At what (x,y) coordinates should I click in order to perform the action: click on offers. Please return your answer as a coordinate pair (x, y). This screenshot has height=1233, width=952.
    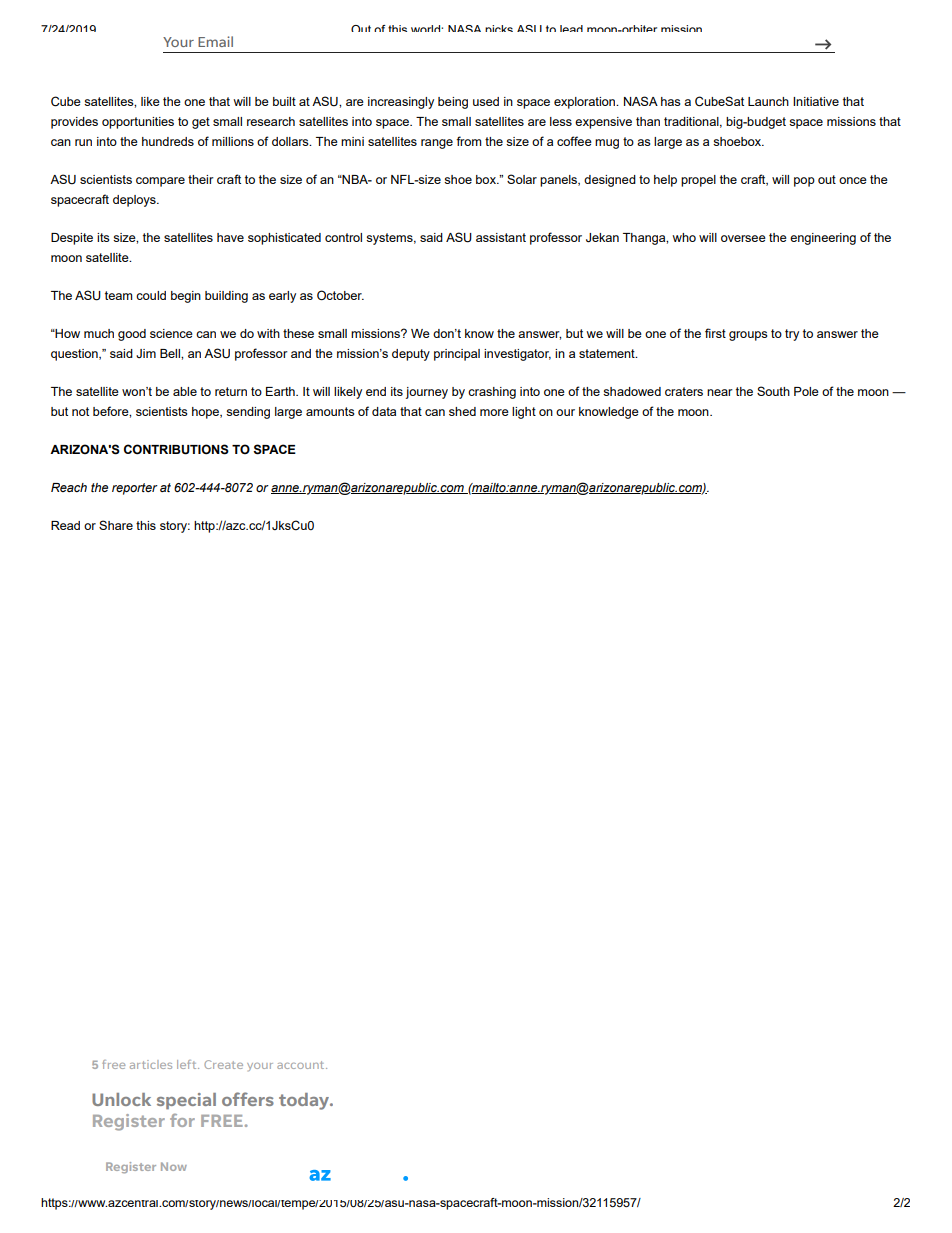
    Looking at the image, I should click on (248, 1099).
